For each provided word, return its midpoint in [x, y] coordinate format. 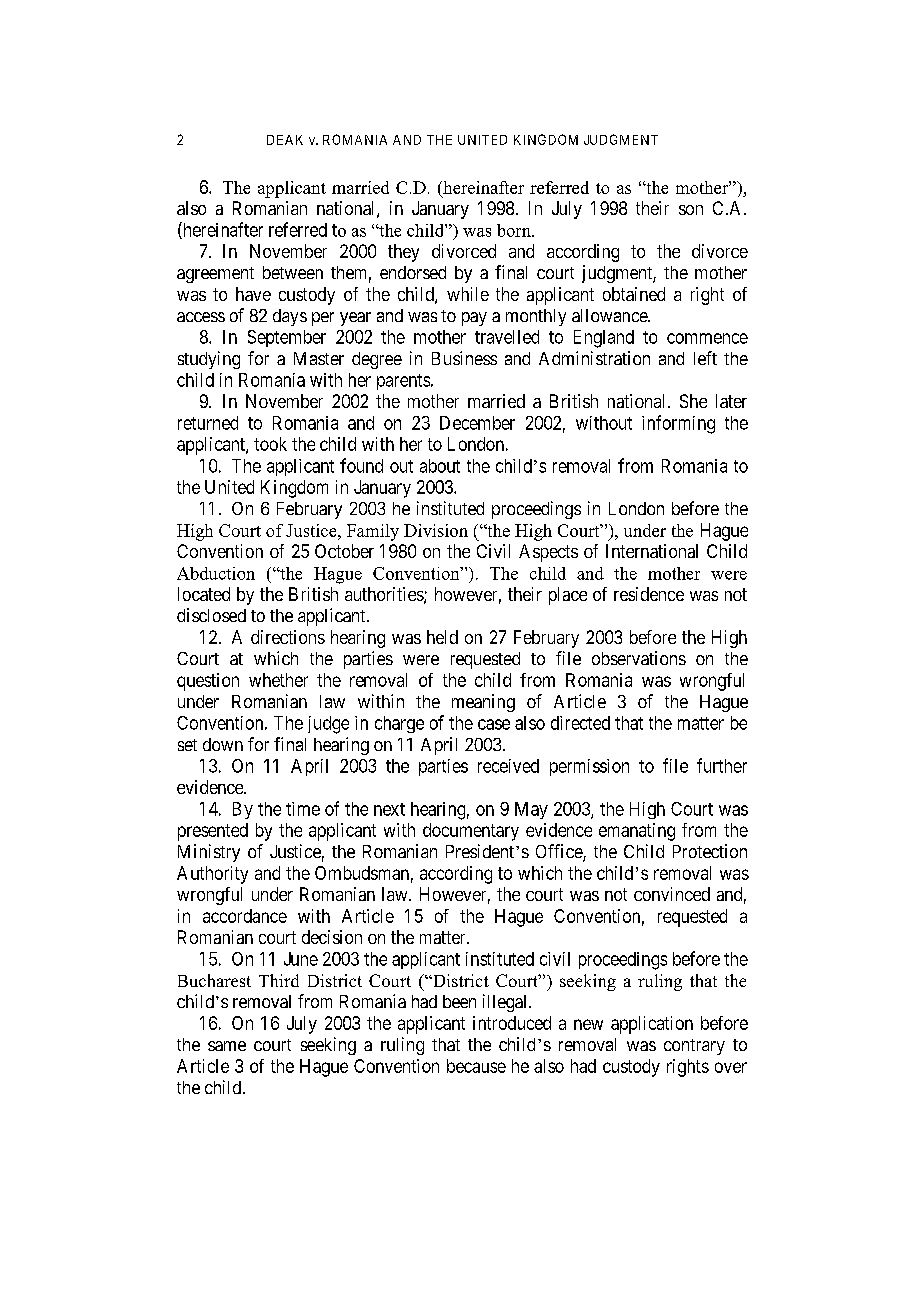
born [515, 230]
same [227, 1046]
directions [288, 637]
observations [639, 658]
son [691, 210]
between [293, 272]
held [442, 637]
